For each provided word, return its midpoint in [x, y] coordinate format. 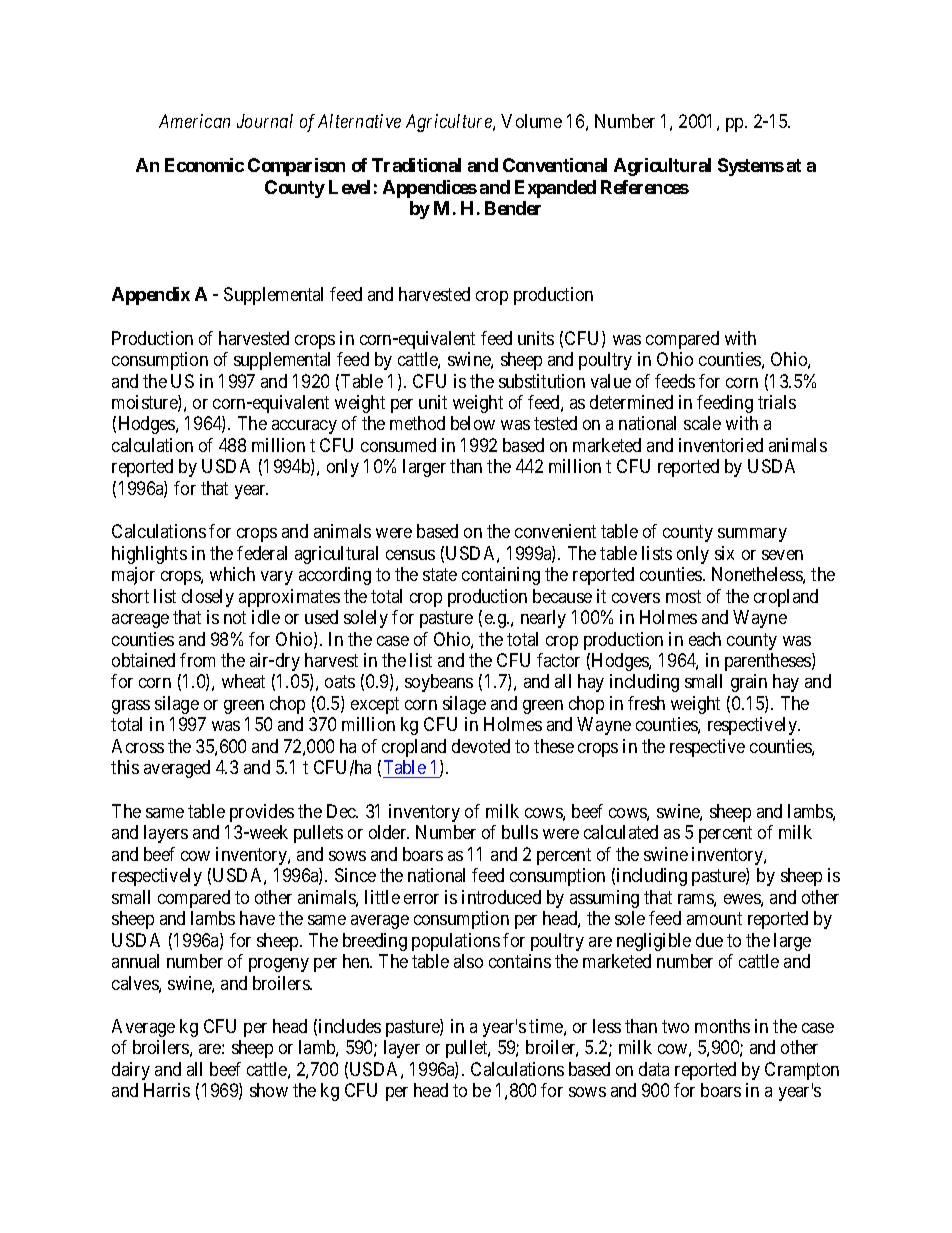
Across [138, 746]
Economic [204, 165]
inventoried [721, 445]
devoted [481, 746]
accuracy [304, 427]
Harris [167, 1090]
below [473, 423]
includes [350, 1026]
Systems [751, 167]
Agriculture [450, 123]
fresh [646, 703]
